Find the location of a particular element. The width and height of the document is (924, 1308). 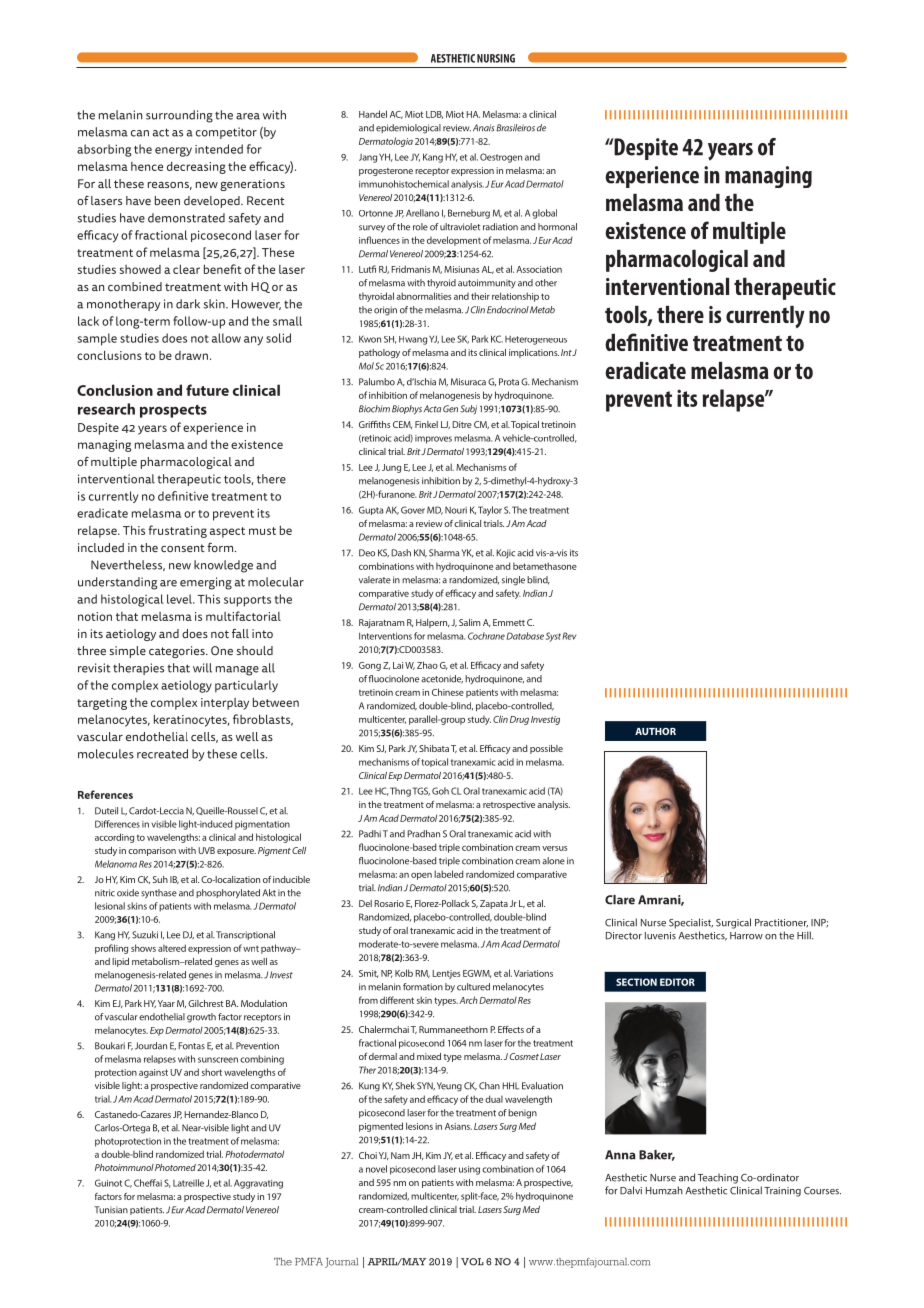

drawn is located at coordinates (191, 355).
